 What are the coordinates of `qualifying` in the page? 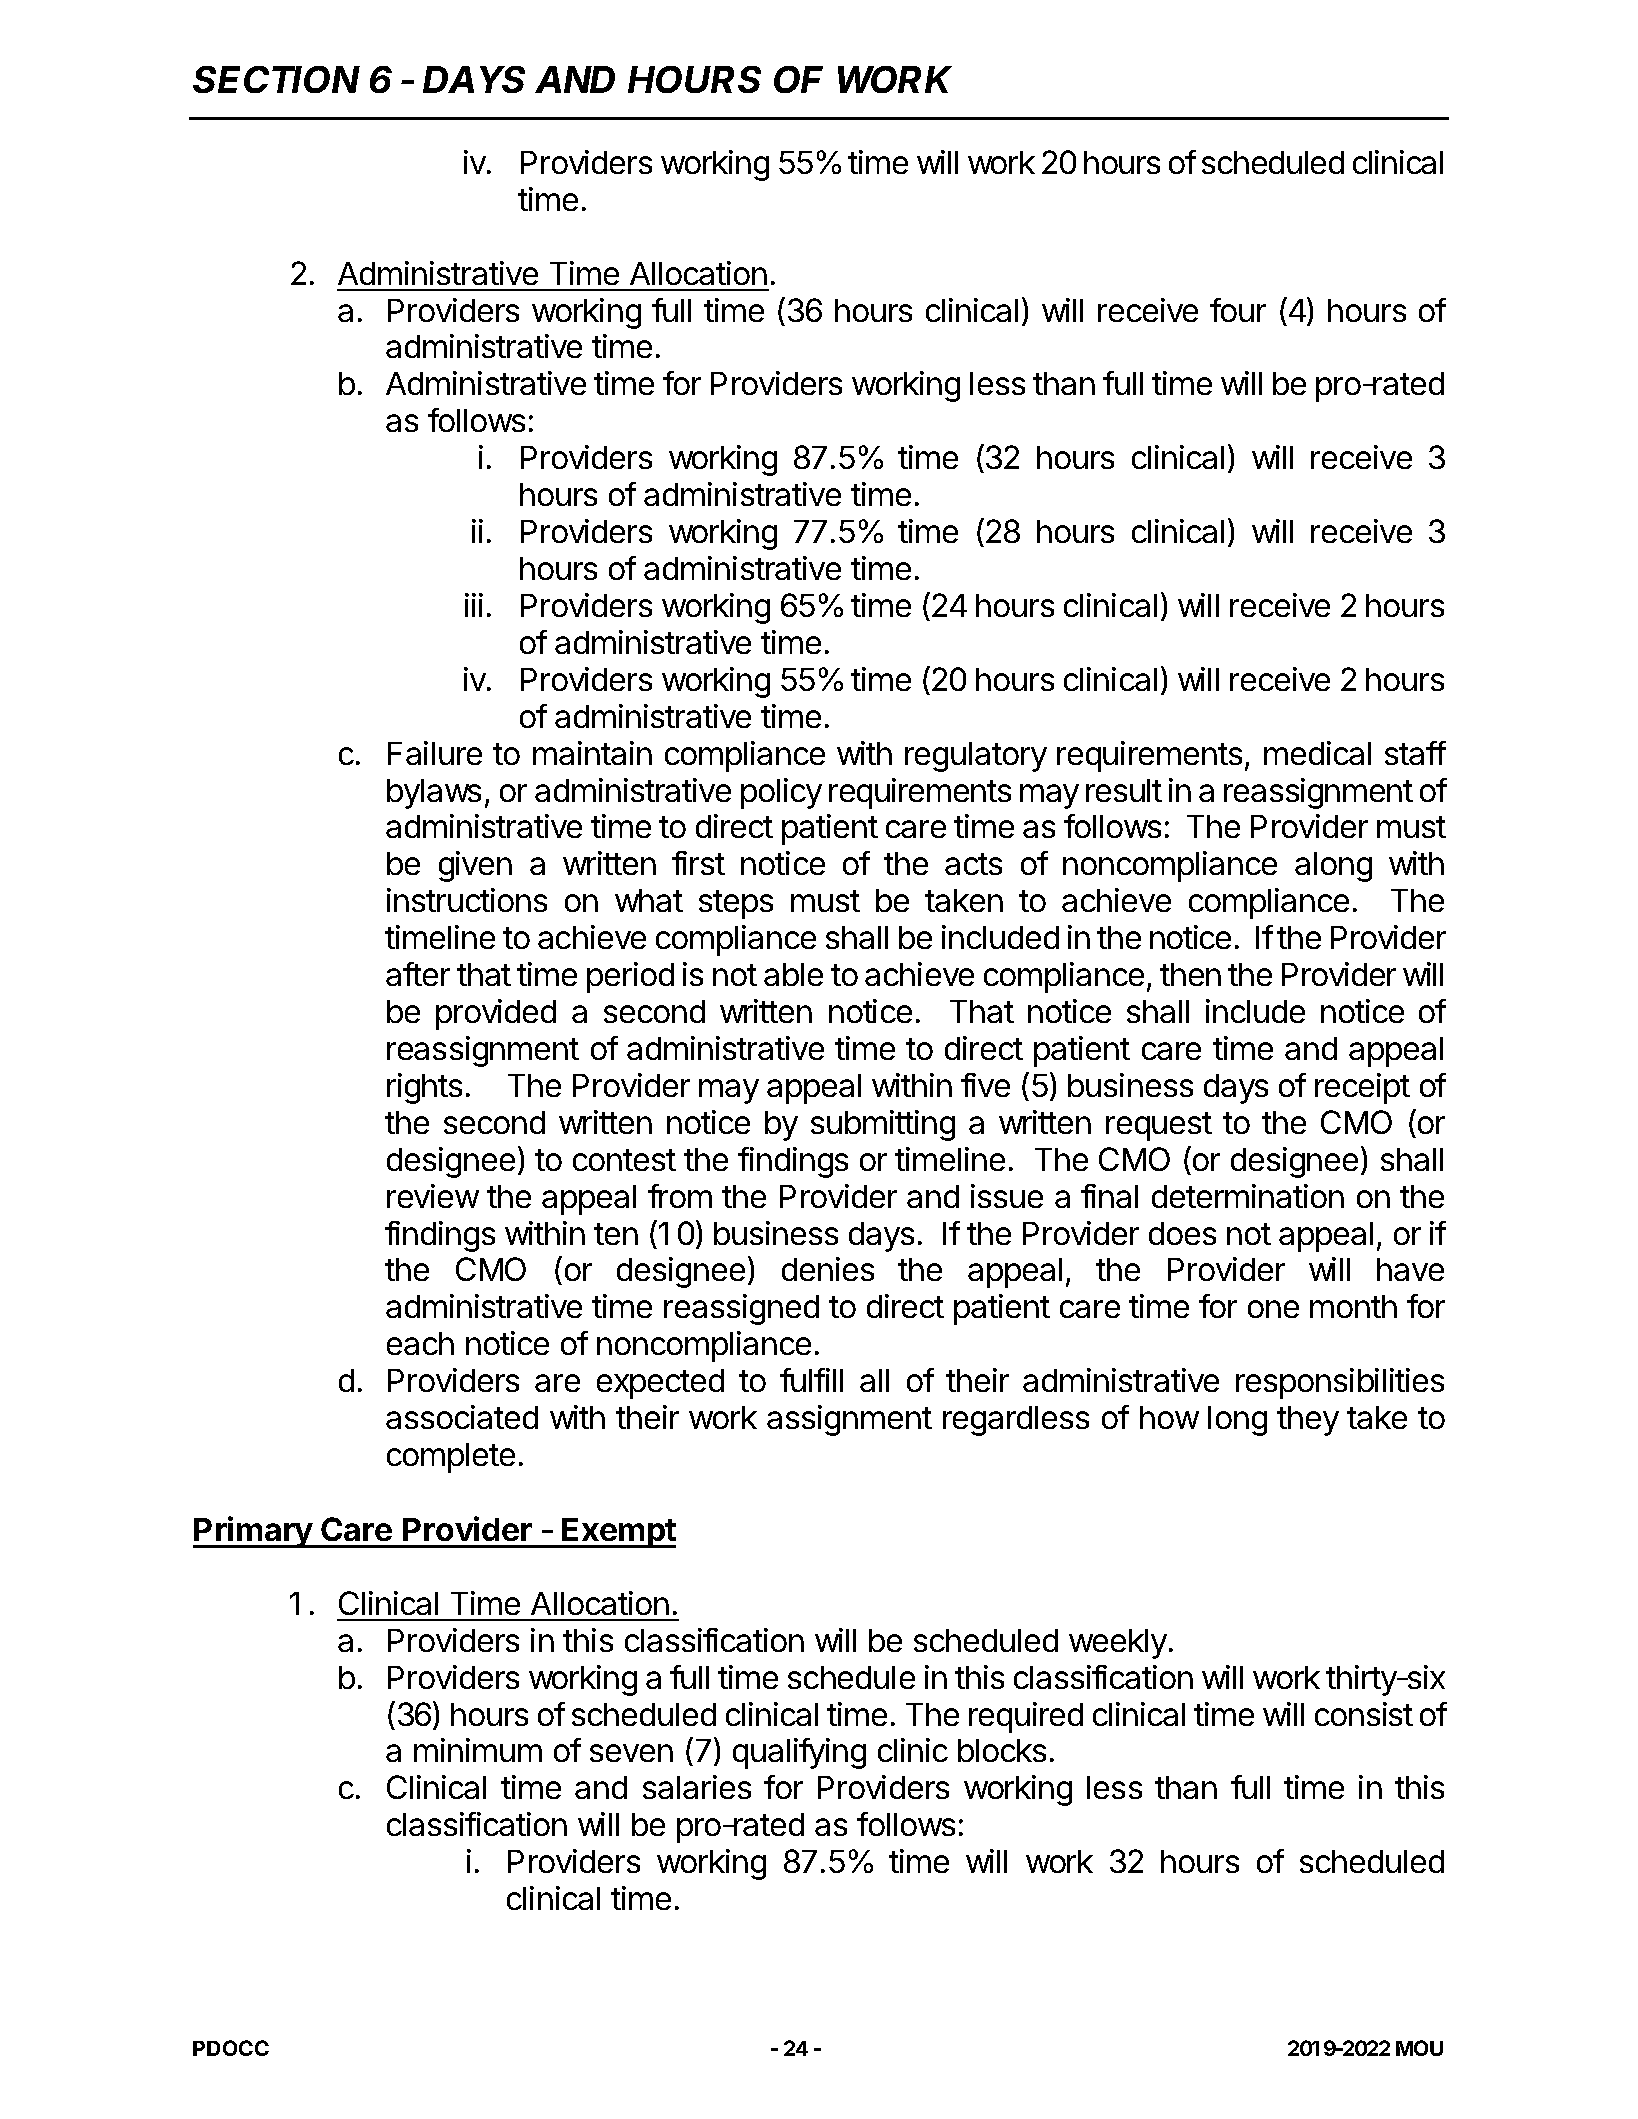 It's located at (799, 1753).
